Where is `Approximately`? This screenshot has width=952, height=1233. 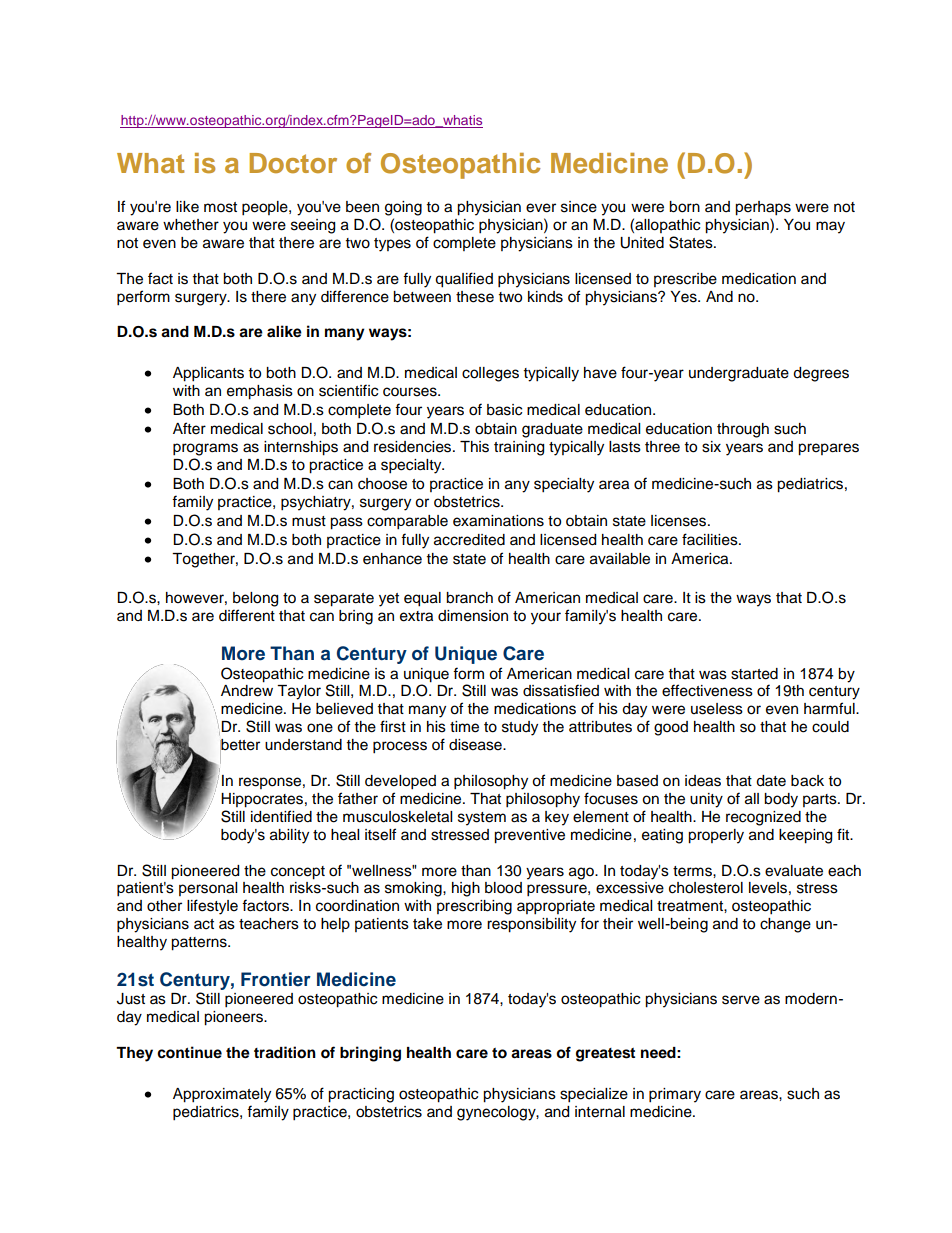
Approximately is located at coordinates (222, 1095).
